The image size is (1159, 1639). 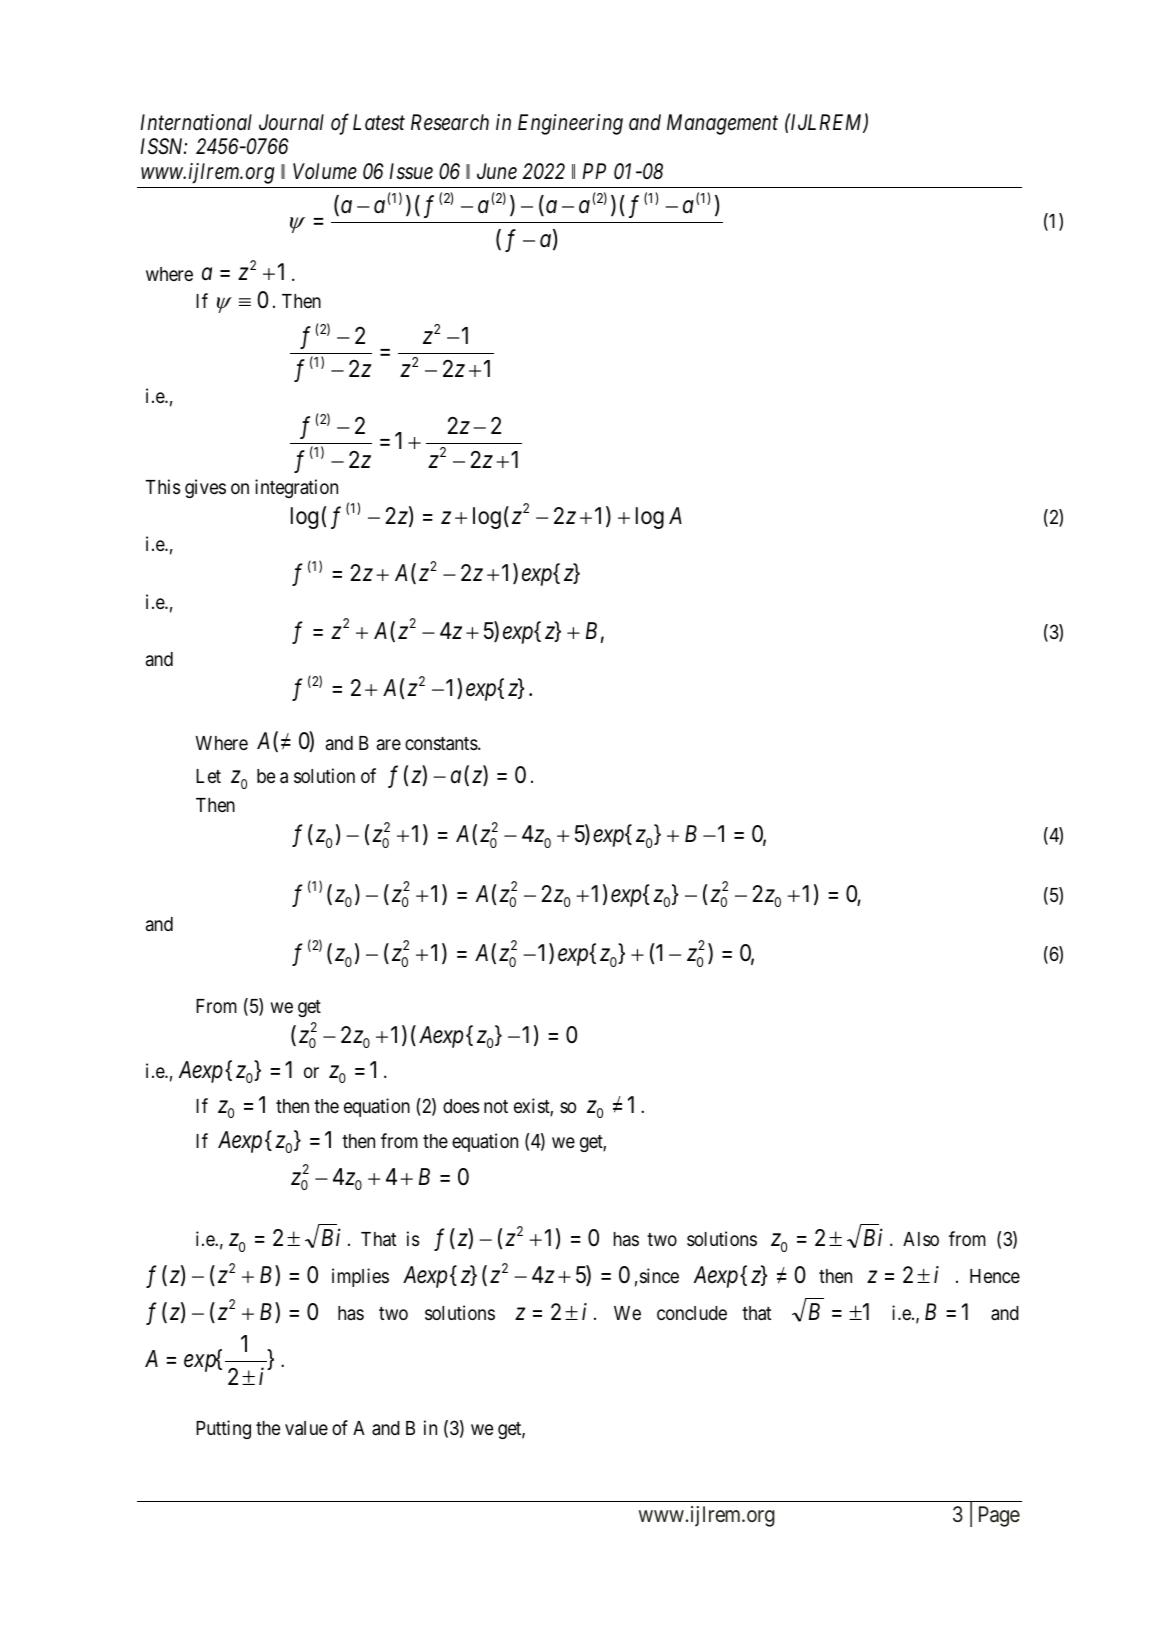 What do you see at coordinates (291, 122) in the screenshot?
I see `Journal` at bounding box center [291, 122].
